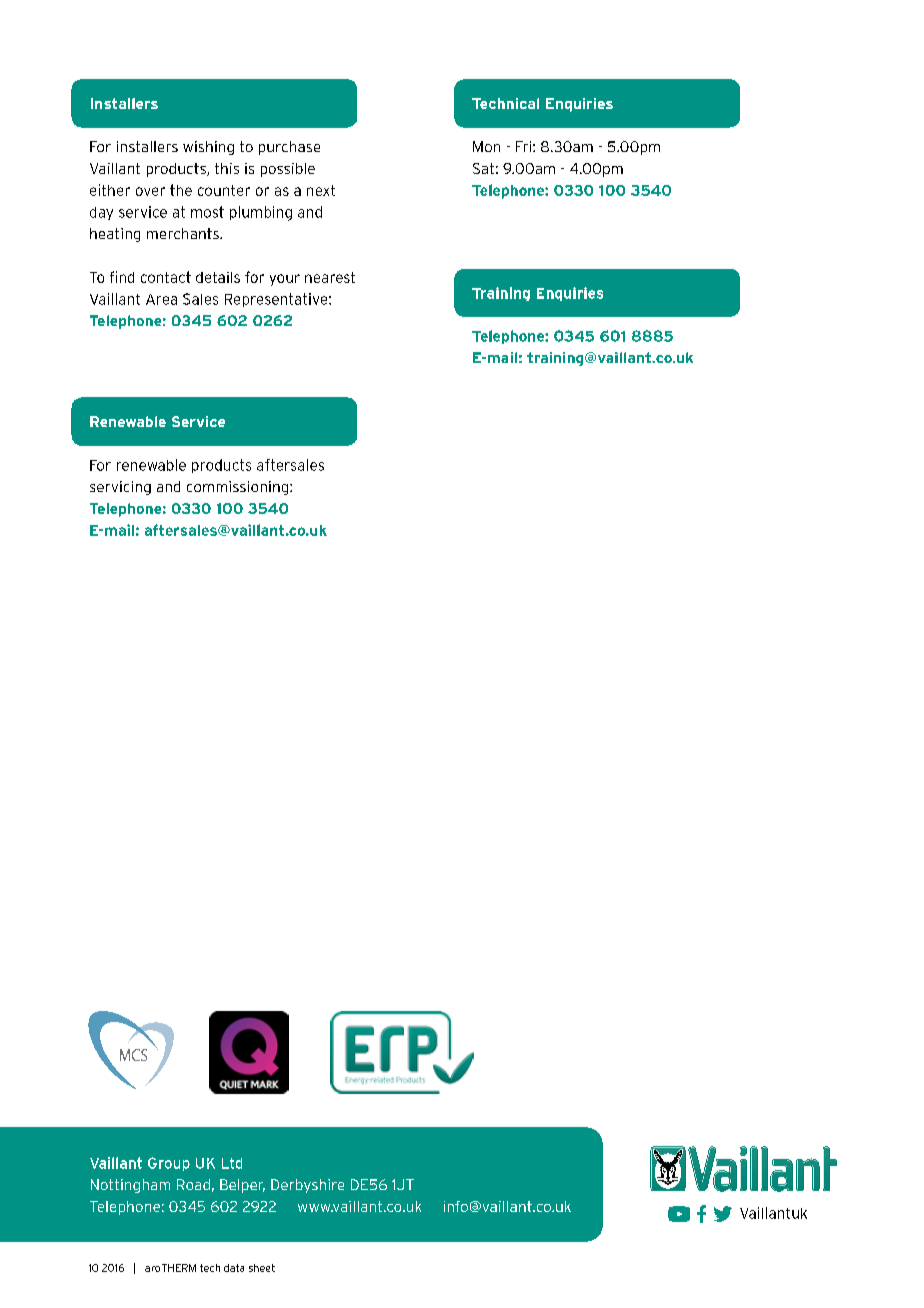 Image resolution: width=924 pixels, height=1308 pixels. Describe the element at coordinates (234, 1268) in the screenshot. I see `data` at that location.
